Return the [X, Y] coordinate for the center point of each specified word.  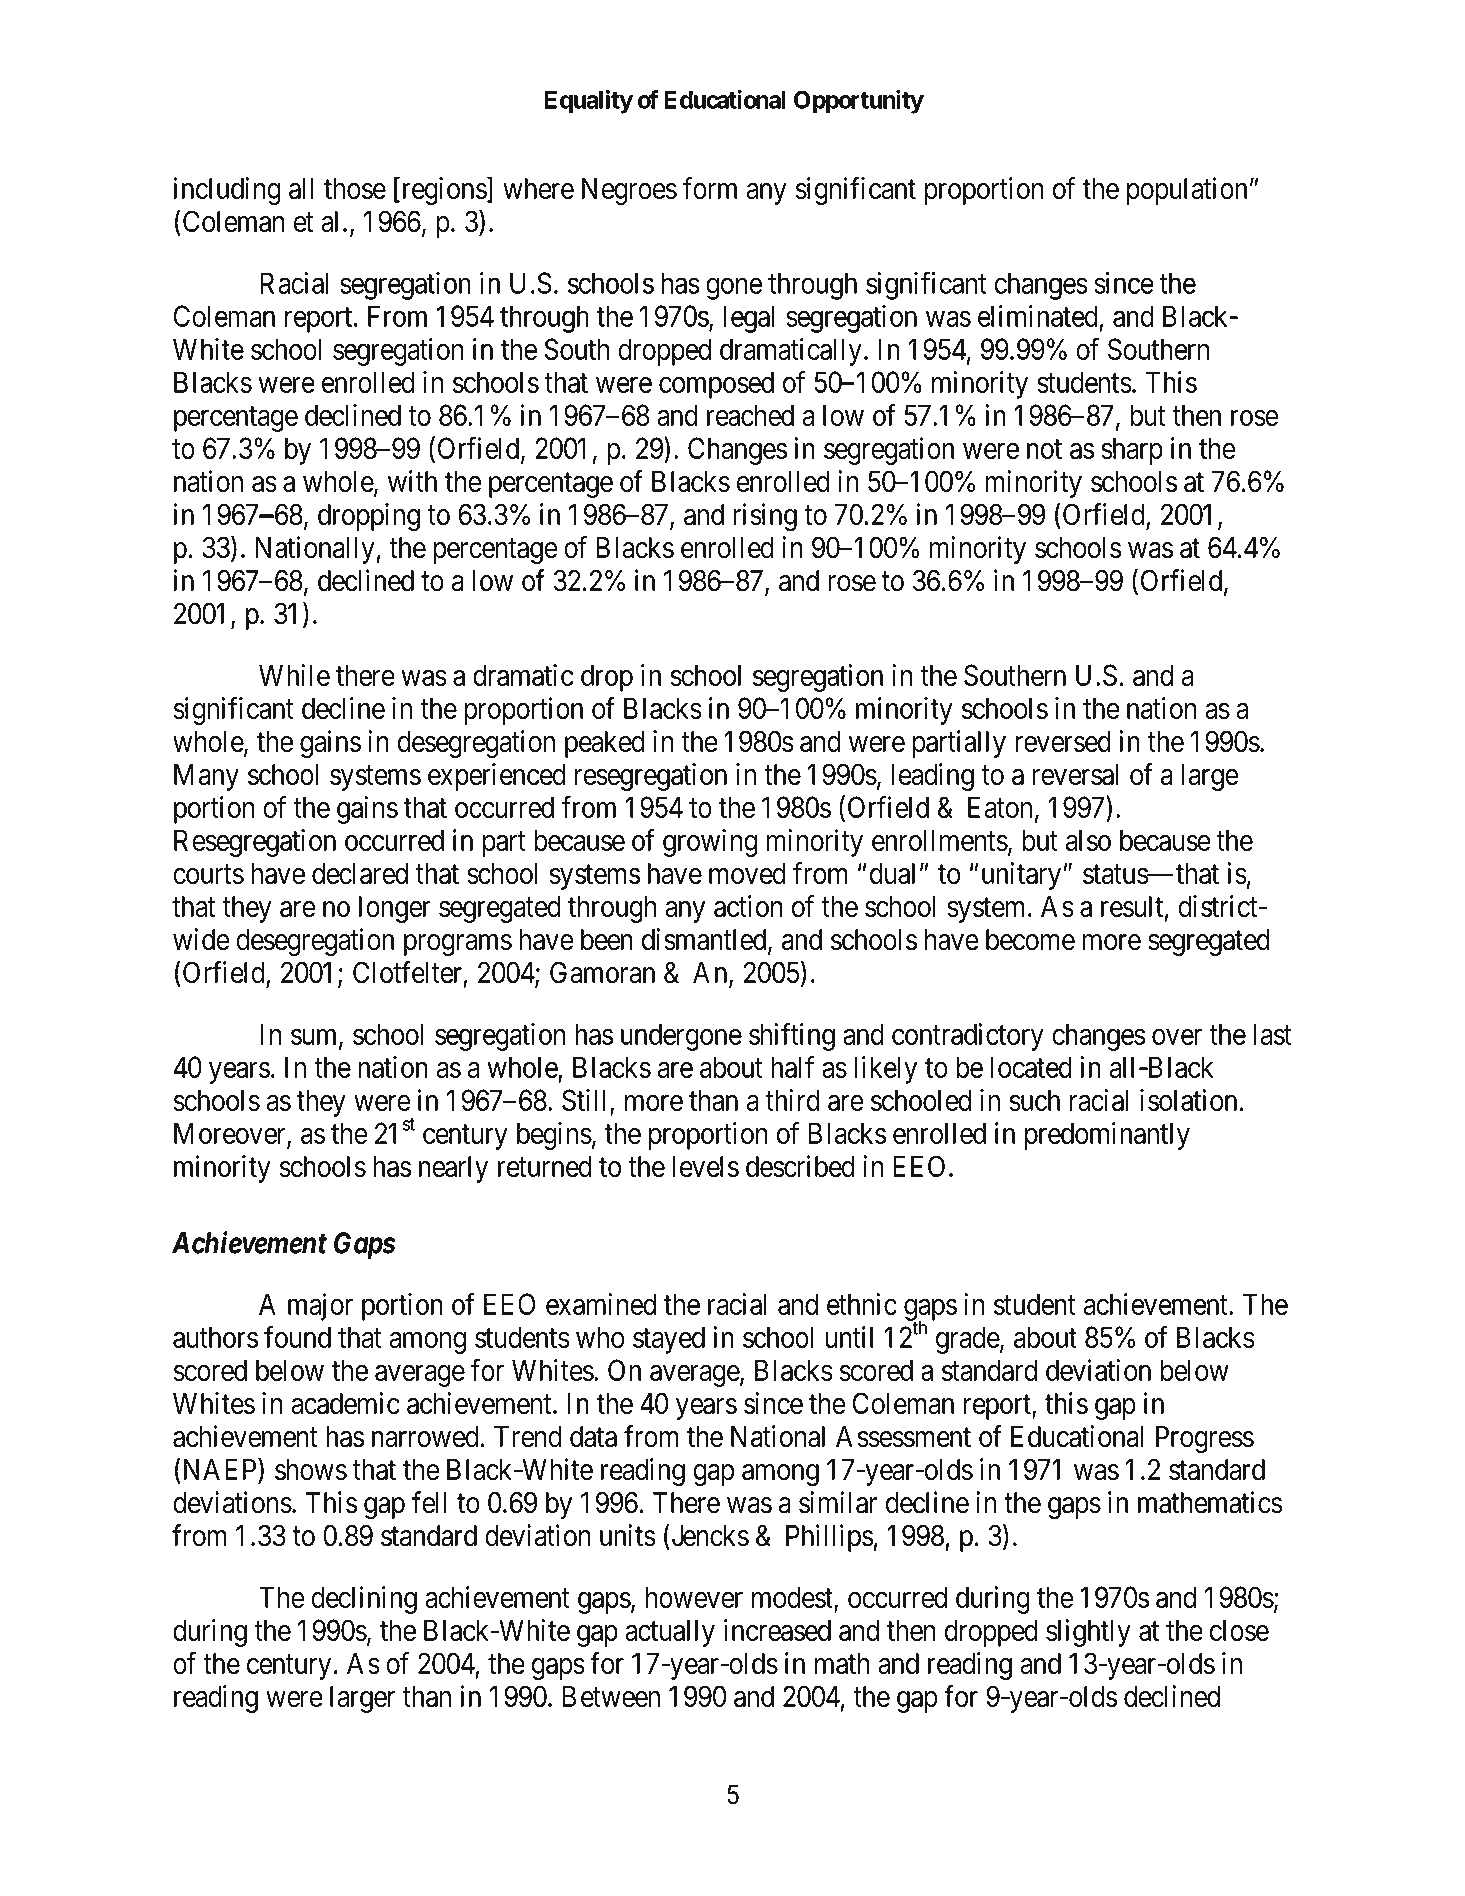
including [227, 191]
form [710, 188]
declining [364, 1600]
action [748, 906]
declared [360, 874]
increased [777, 1630]
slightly [1088, 1633]
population [1187, 191]
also [1088, 840]
